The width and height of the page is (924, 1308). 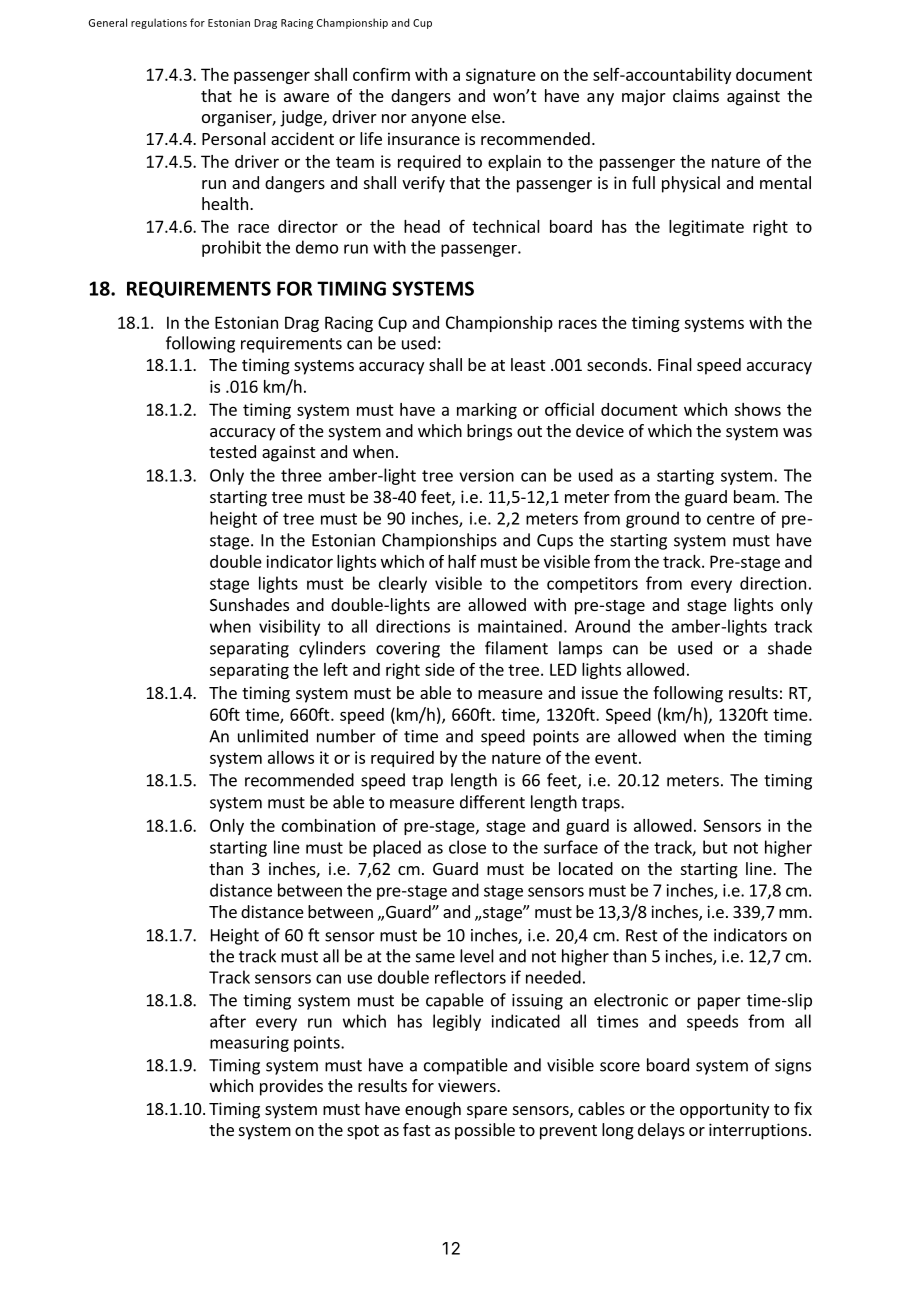 I want to click on confirm, so click(x=381, y=74).
